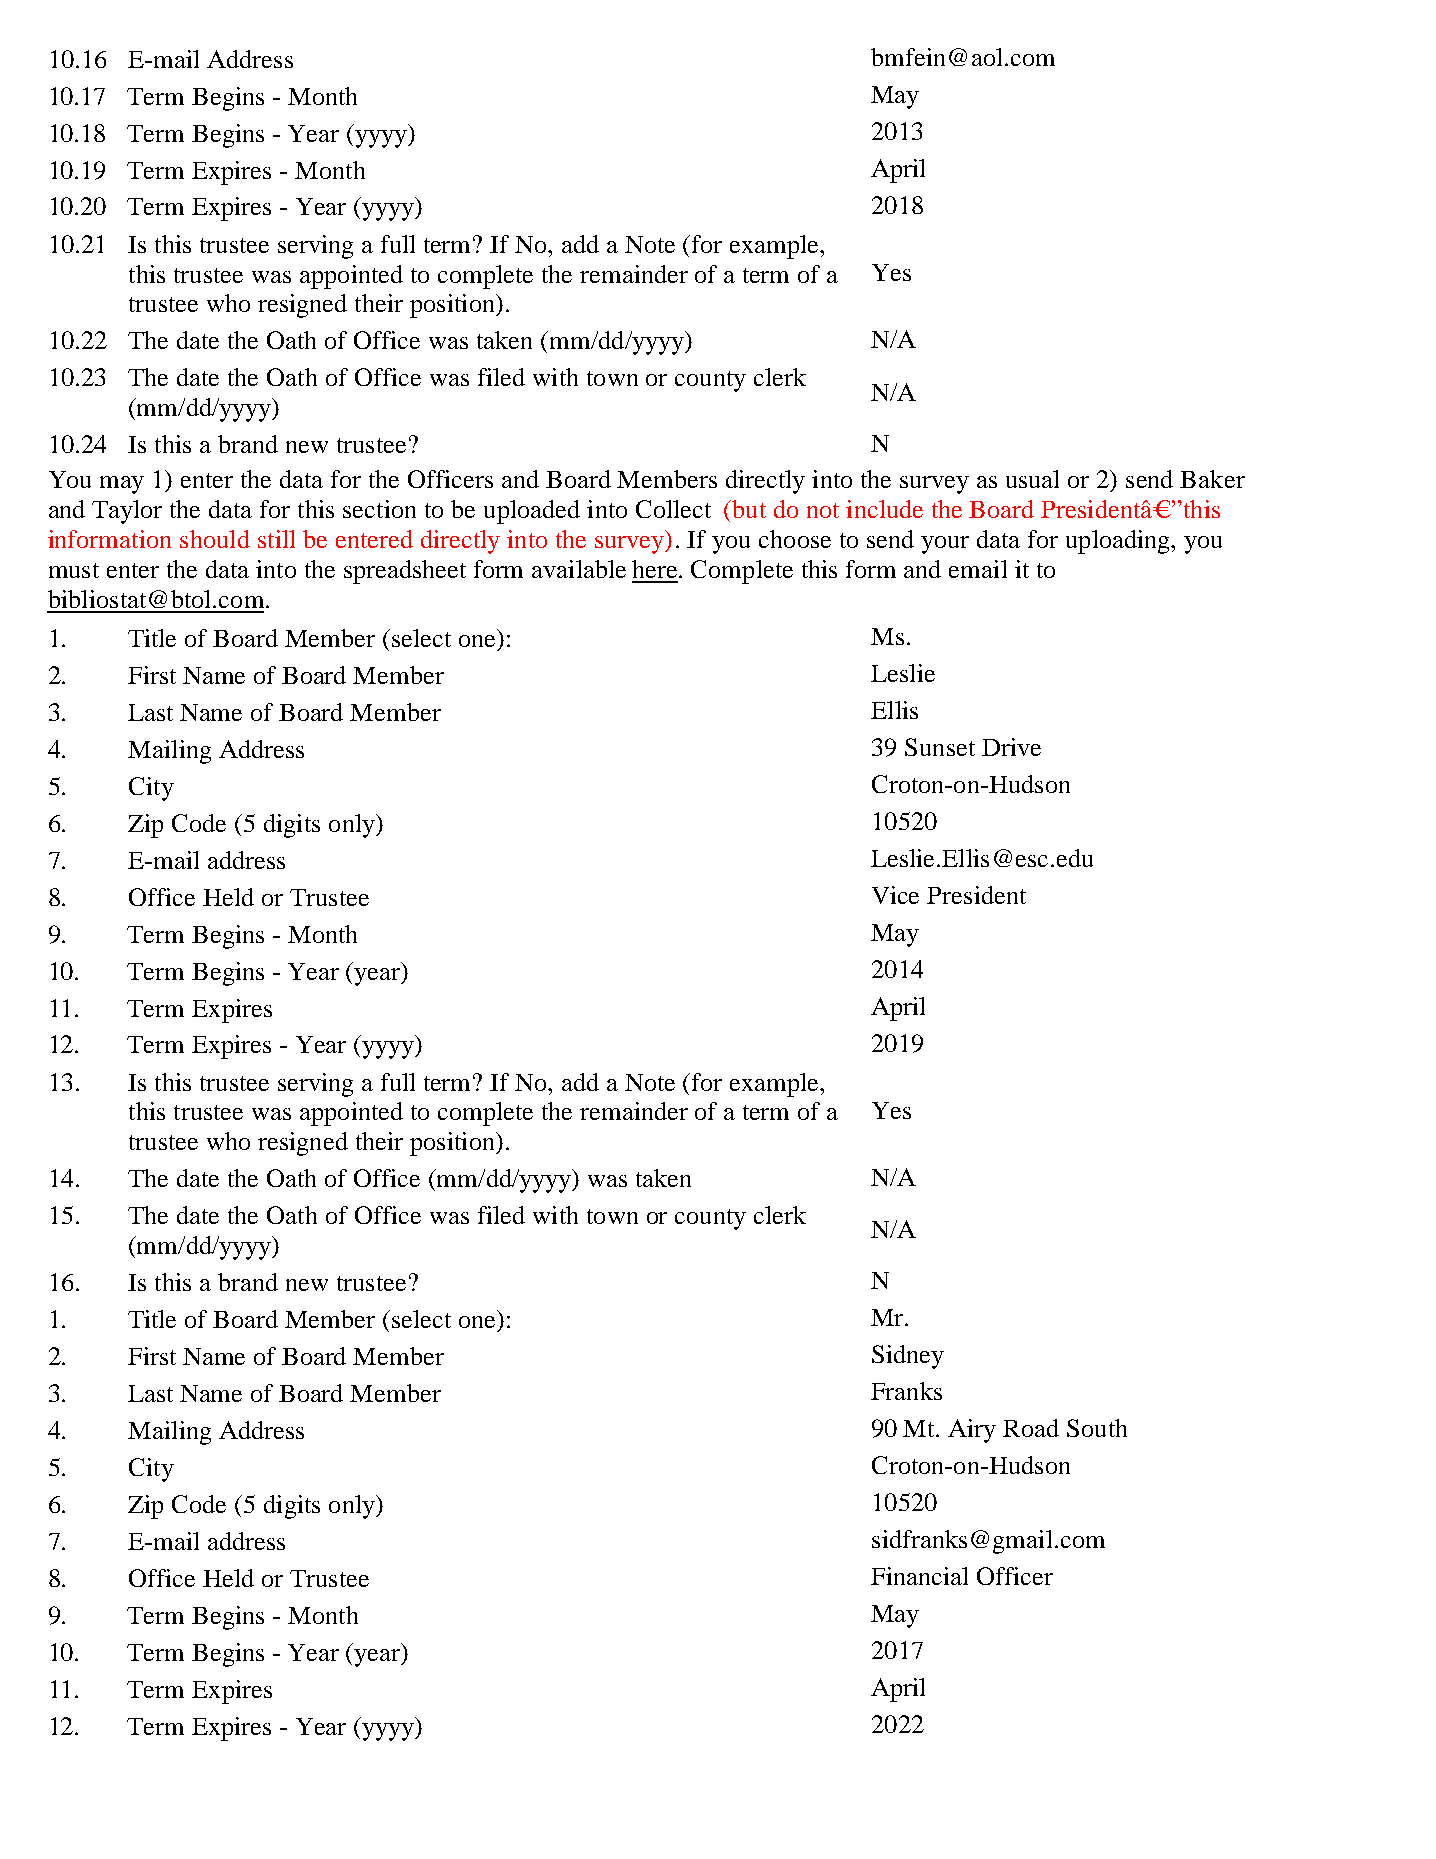 Image resolution: width=1436 pixels, height=1859 pixels. I want to click on must, so click(74, 570).
